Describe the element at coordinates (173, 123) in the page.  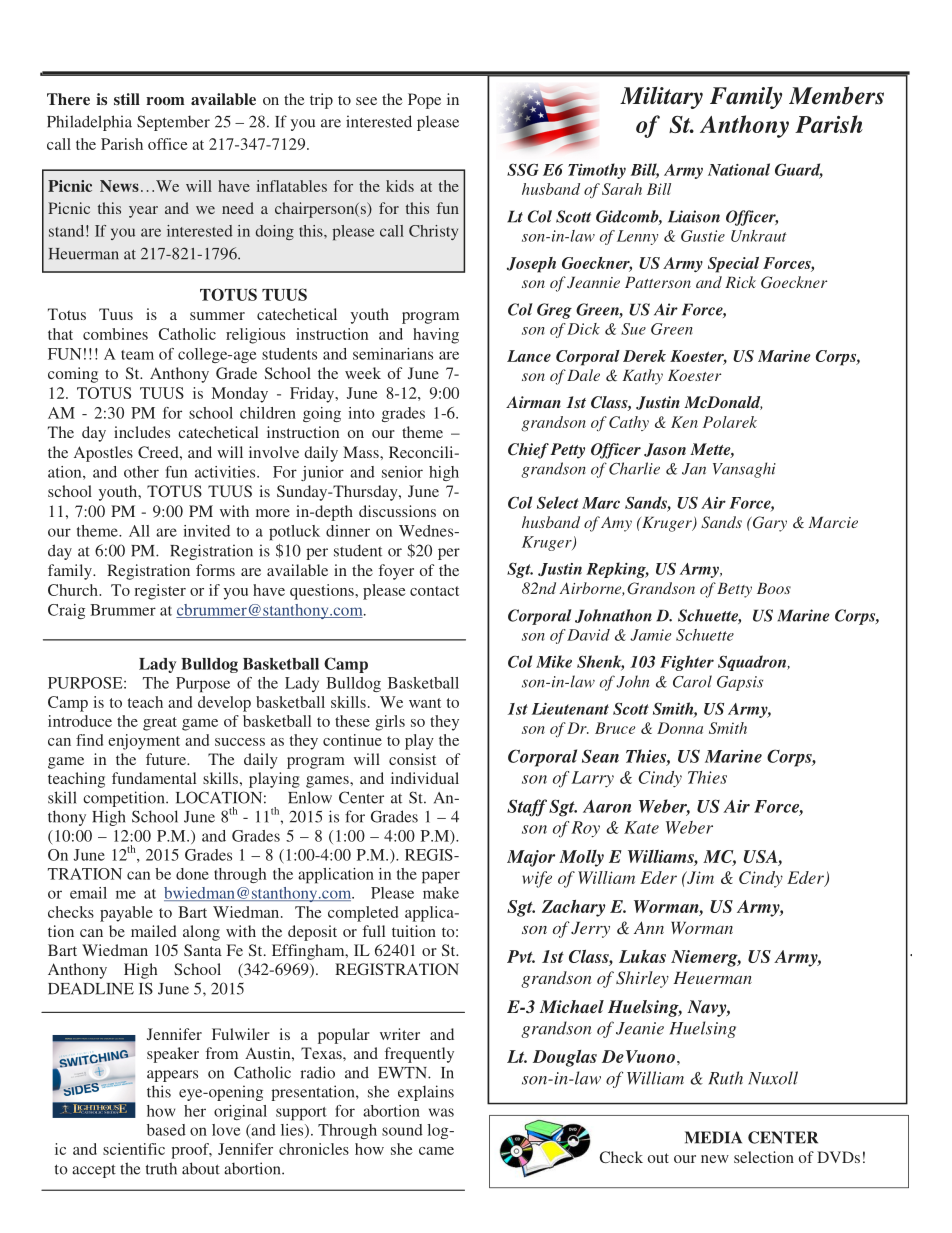
I see `September` at that location.
